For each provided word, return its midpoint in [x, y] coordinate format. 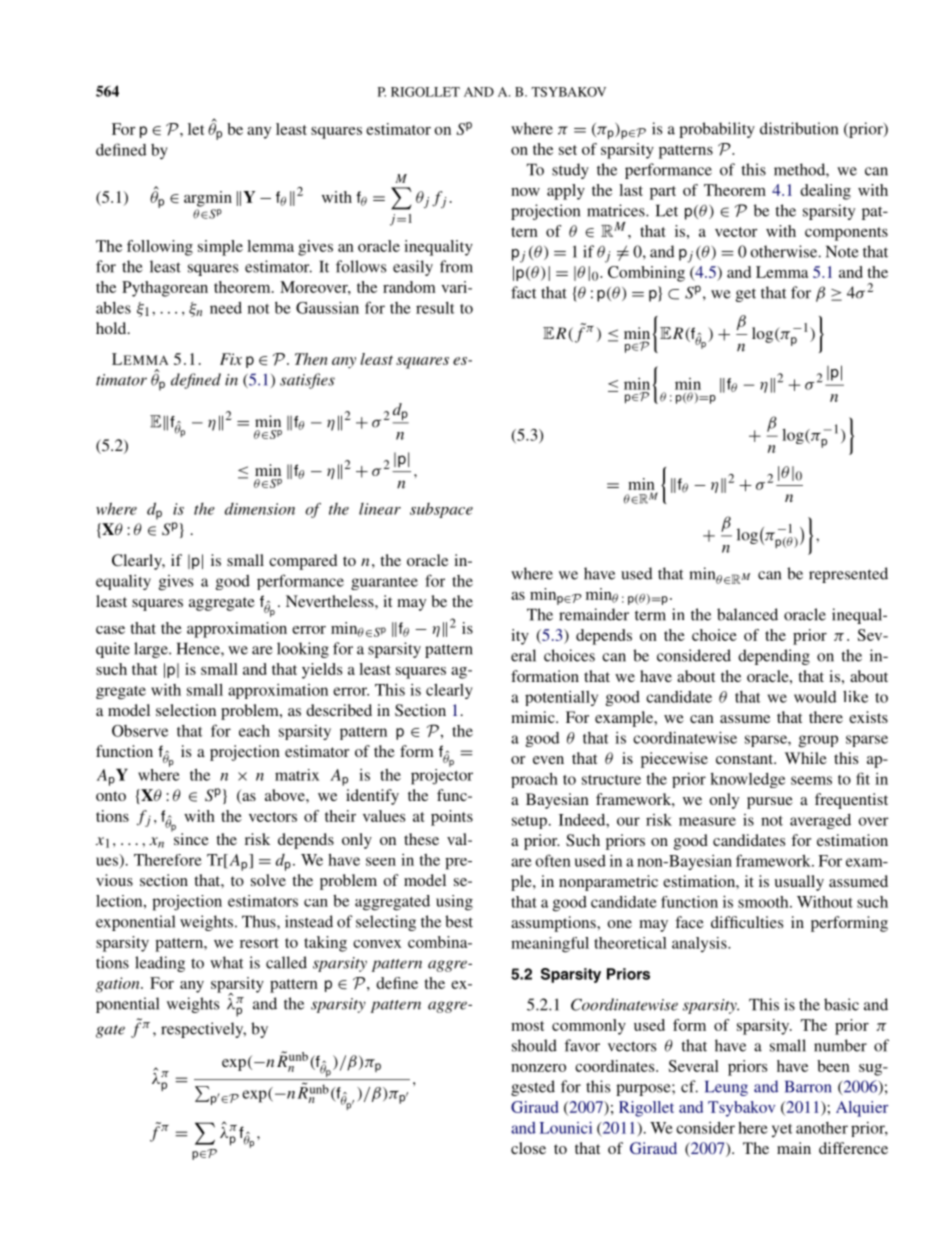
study [570, 171]
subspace [441, 510]
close [528, 1148]
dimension [260, 509]
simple [220, 248]
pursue [770, 803]
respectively [203, 1030]
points [452, 818]
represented [848, 575]
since [190, 838]
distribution [799, 128]
